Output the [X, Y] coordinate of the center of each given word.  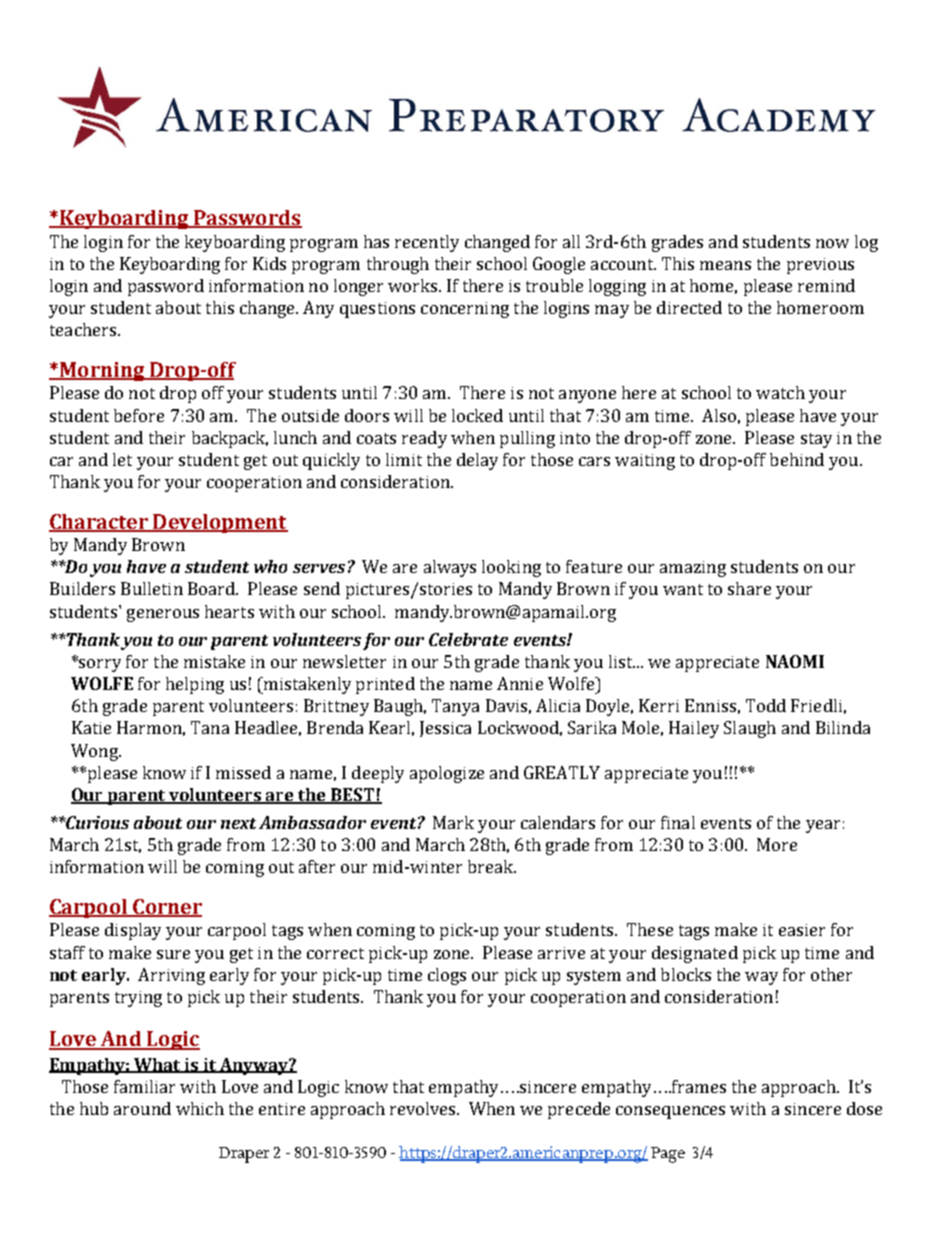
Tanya [455, 707]
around [142, 1108]
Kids [269, 263]
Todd [766, 705]
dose [864, 1108]
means [725, 265]
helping [195, 685]
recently [427, 243]
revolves [424, 1108]
